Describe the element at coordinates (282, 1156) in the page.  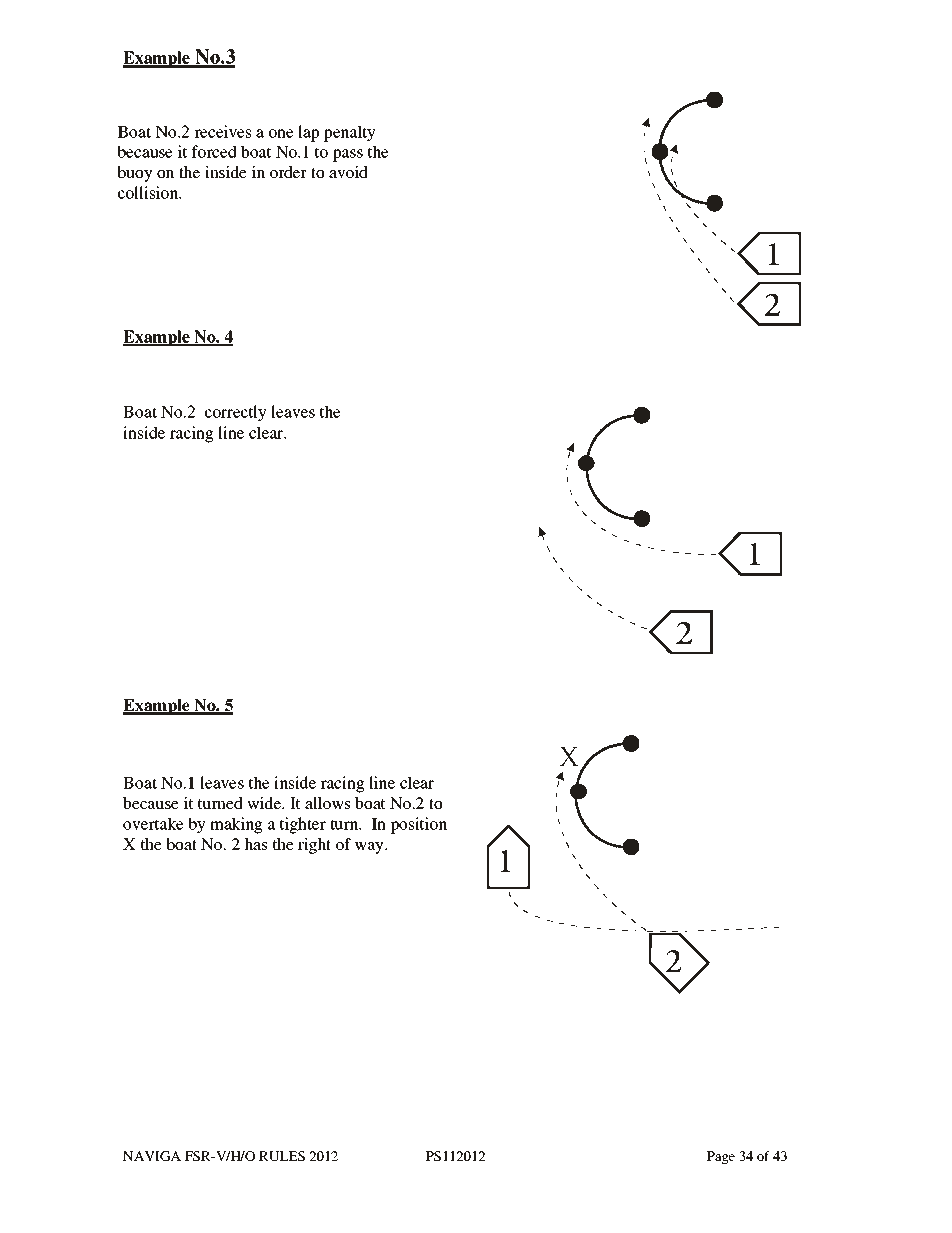
I see `RULES` at that location.
